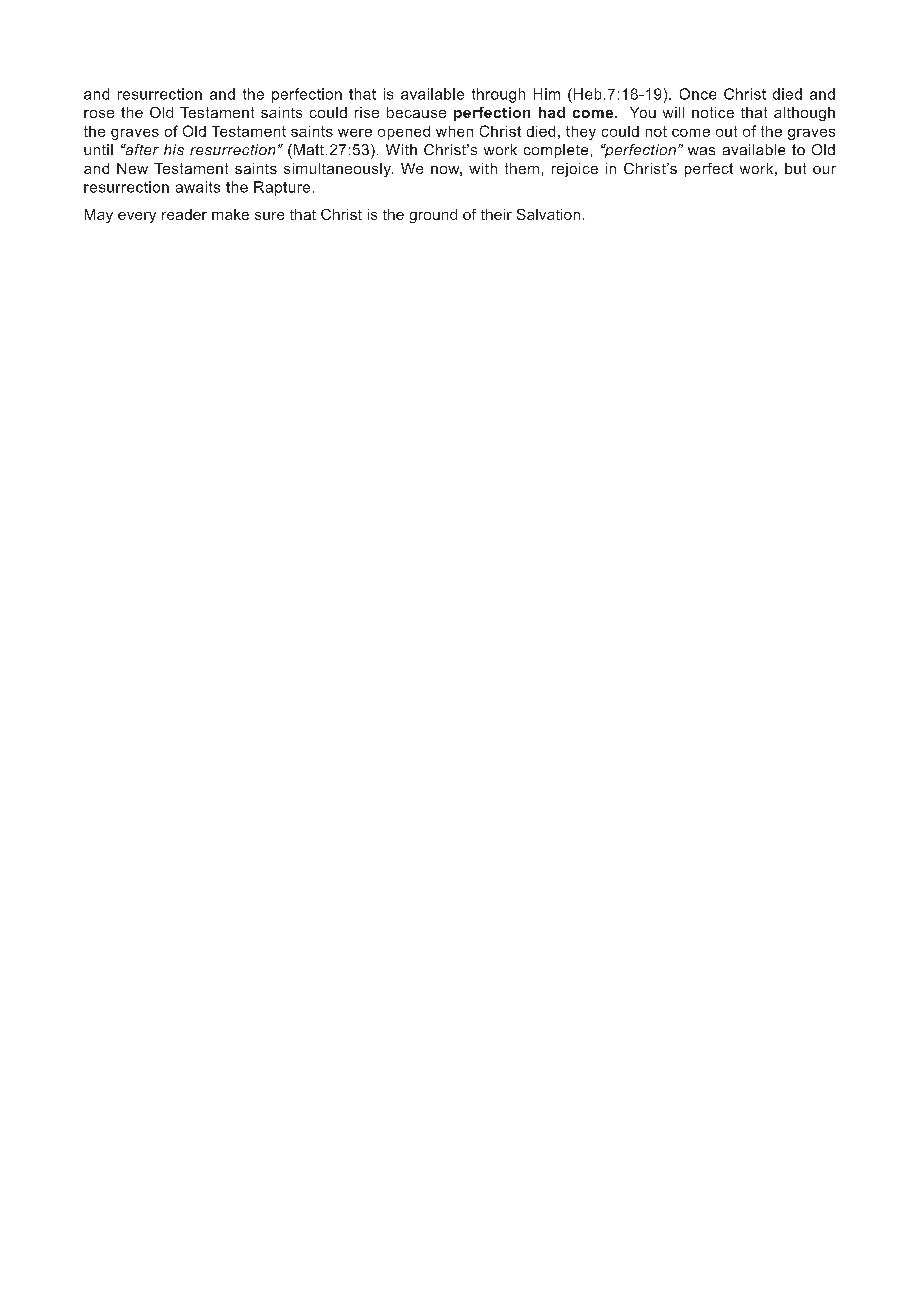 Image resolution: width=924 pixels, height=1308 pixels. What do you see at coordinates (282, 188) in the document?
I see `Rapture` at bounding box center [282, 188].
